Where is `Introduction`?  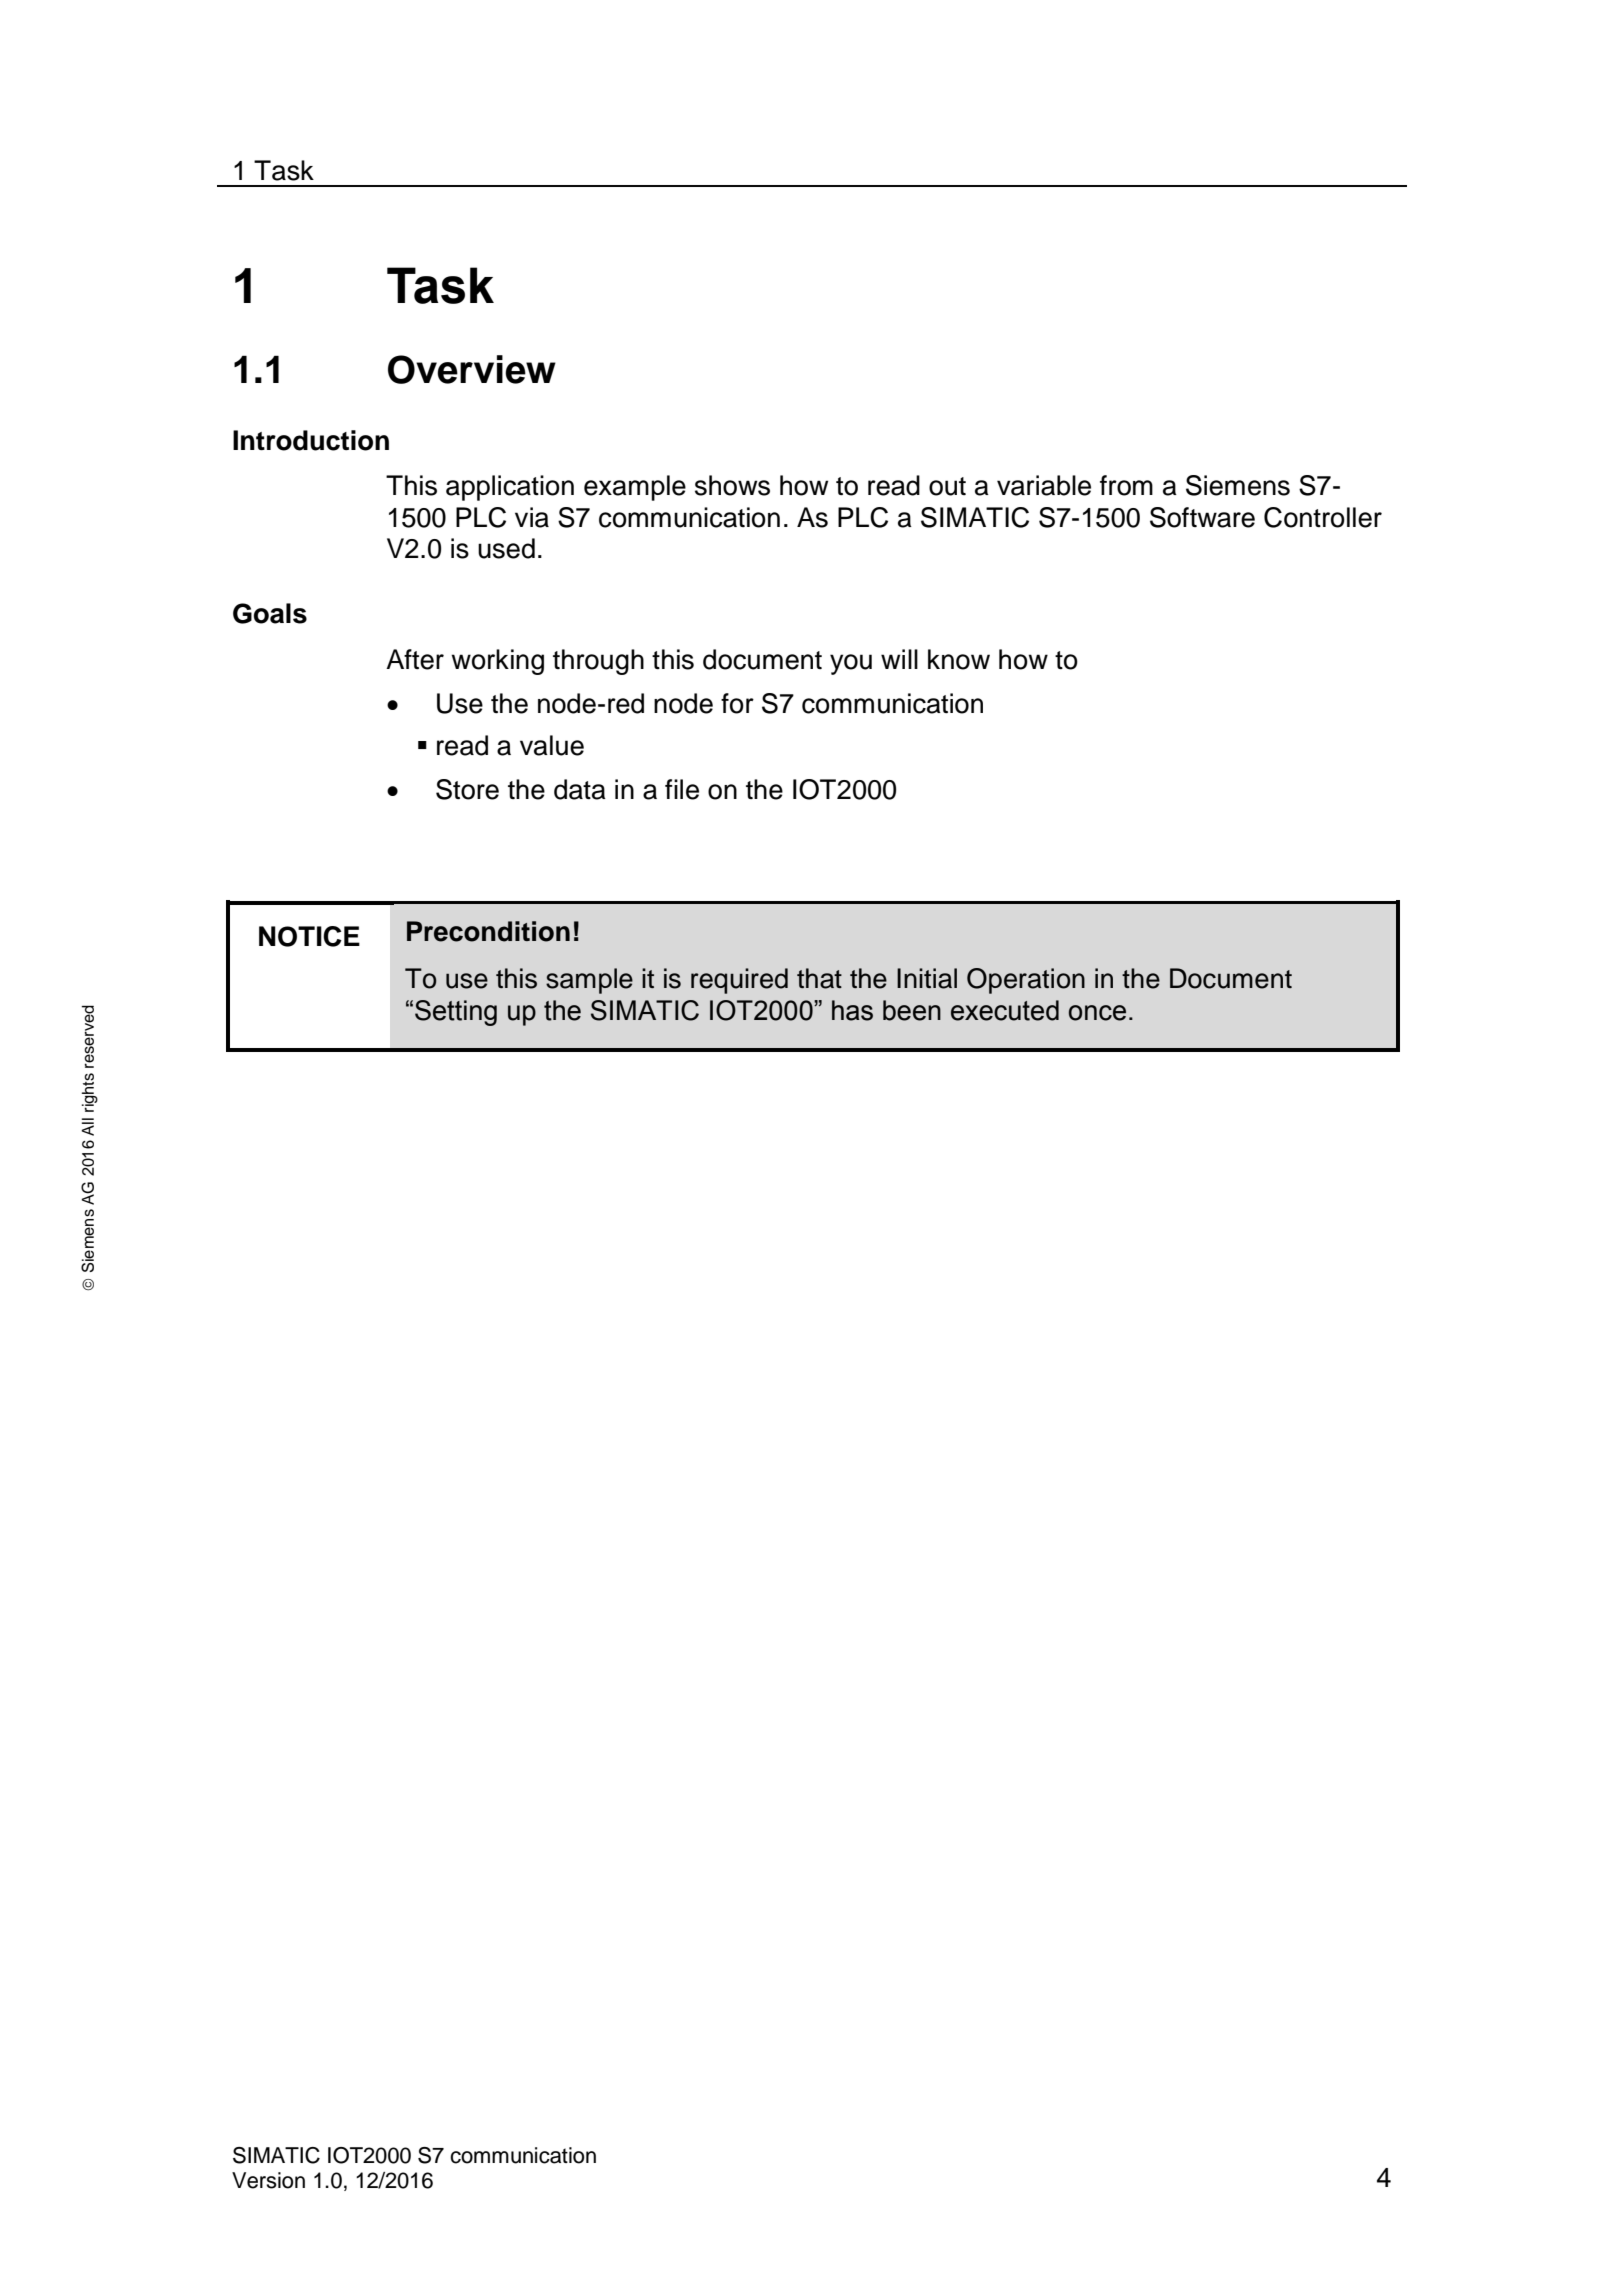 Introduction is located at coordinates (311, 440).
